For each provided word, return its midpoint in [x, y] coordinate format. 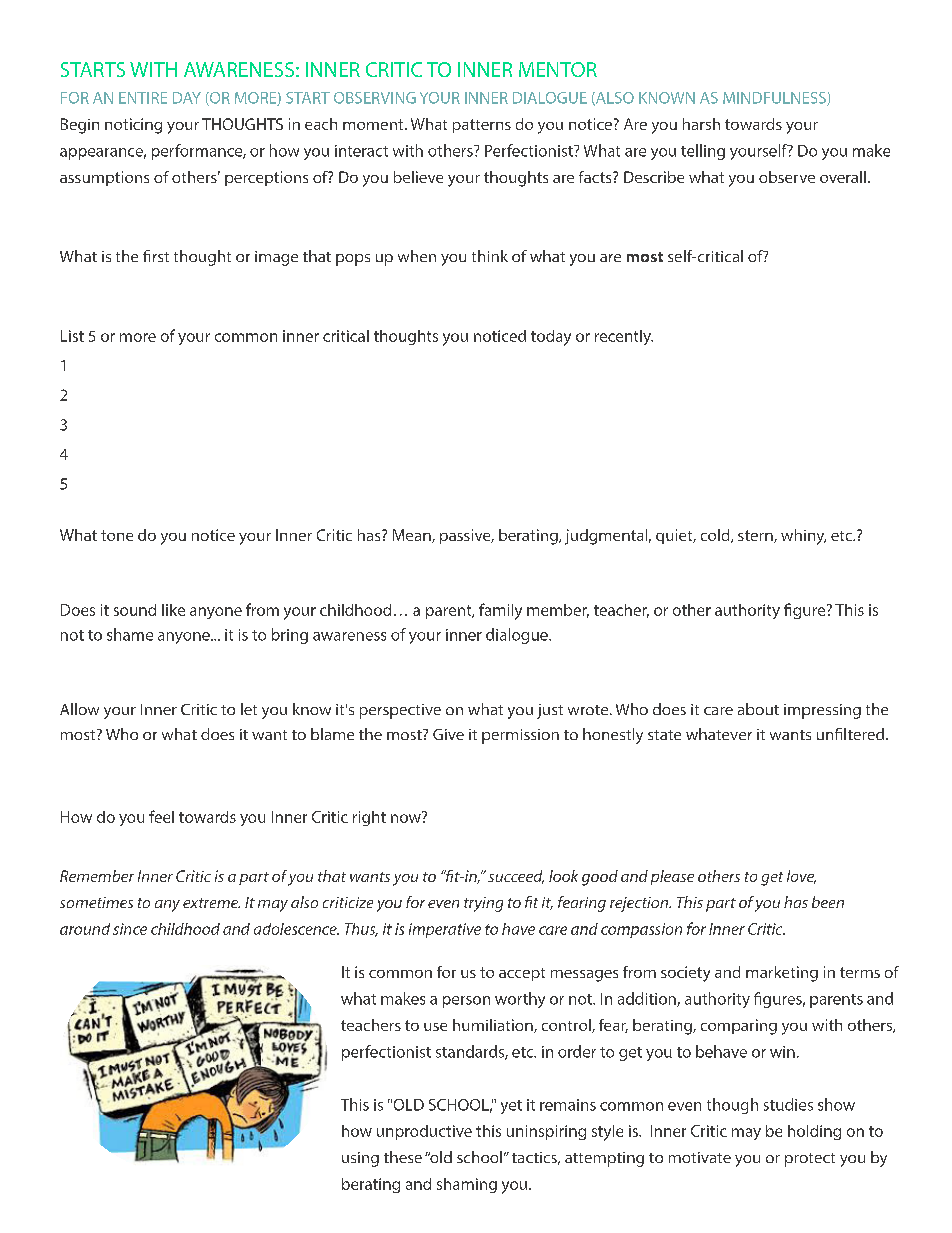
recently [624, 337]
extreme [211, 903]
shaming [467, 1185]
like [173, 610]
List [72, 336]
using [360, 1159]
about [758, 709]
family [500, 611]
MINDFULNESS [775, 99]
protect [810, 1160]
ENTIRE [143, 98]
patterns [482, 126]
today [551, 338]
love [801, 877]
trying [483, 904]
